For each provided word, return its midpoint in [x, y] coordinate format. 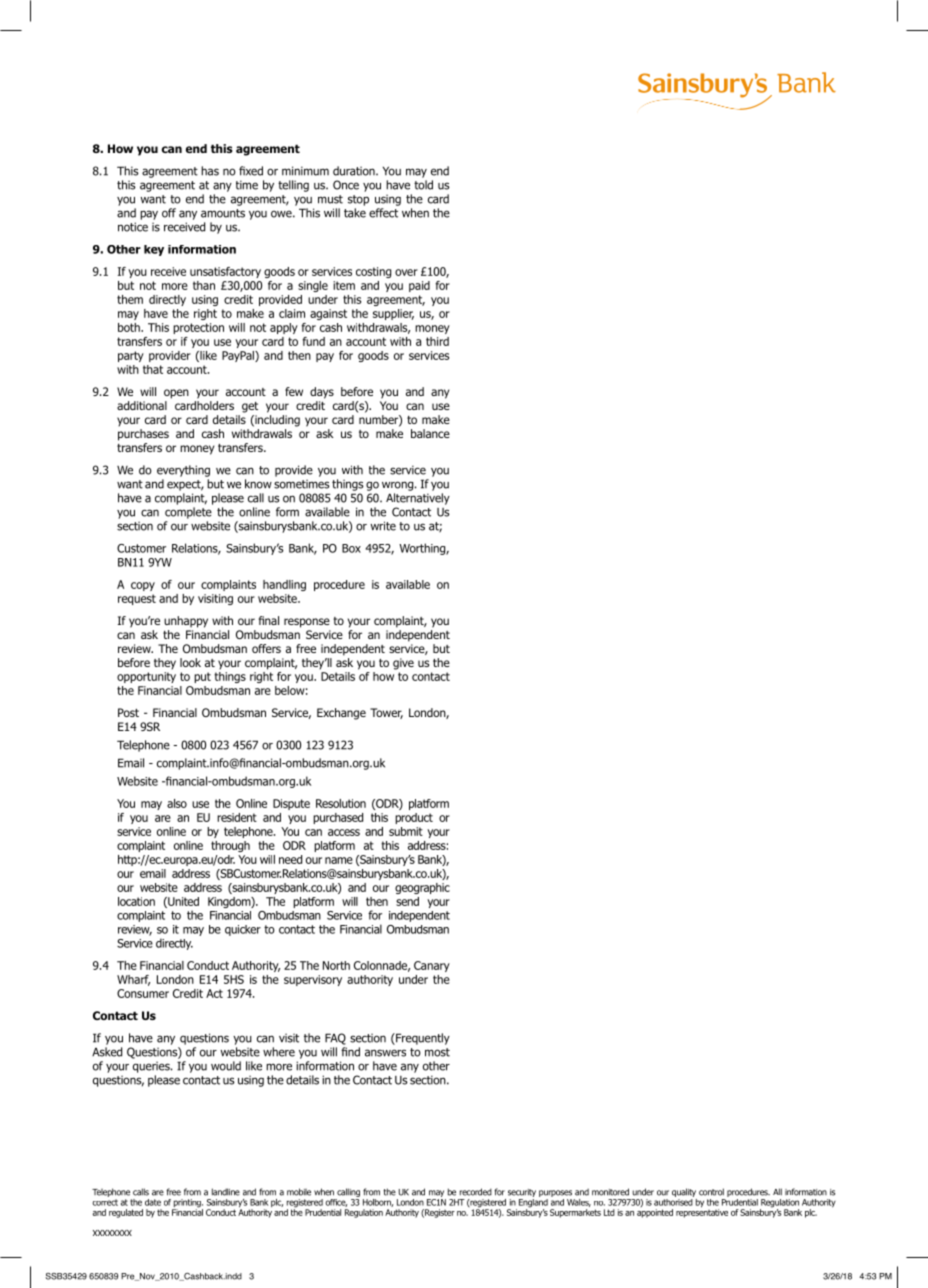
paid [419, 286]
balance [430, 433]
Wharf [133, 980]
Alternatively [418, 499]
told [423, 185]
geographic [422, 888]
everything [183, 471]
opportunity [146, 677]
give [403, 664]
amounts [223, 213]
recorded [476, 1192]
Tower [386, 713]
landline [226, 1192]
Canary [432, 966]
